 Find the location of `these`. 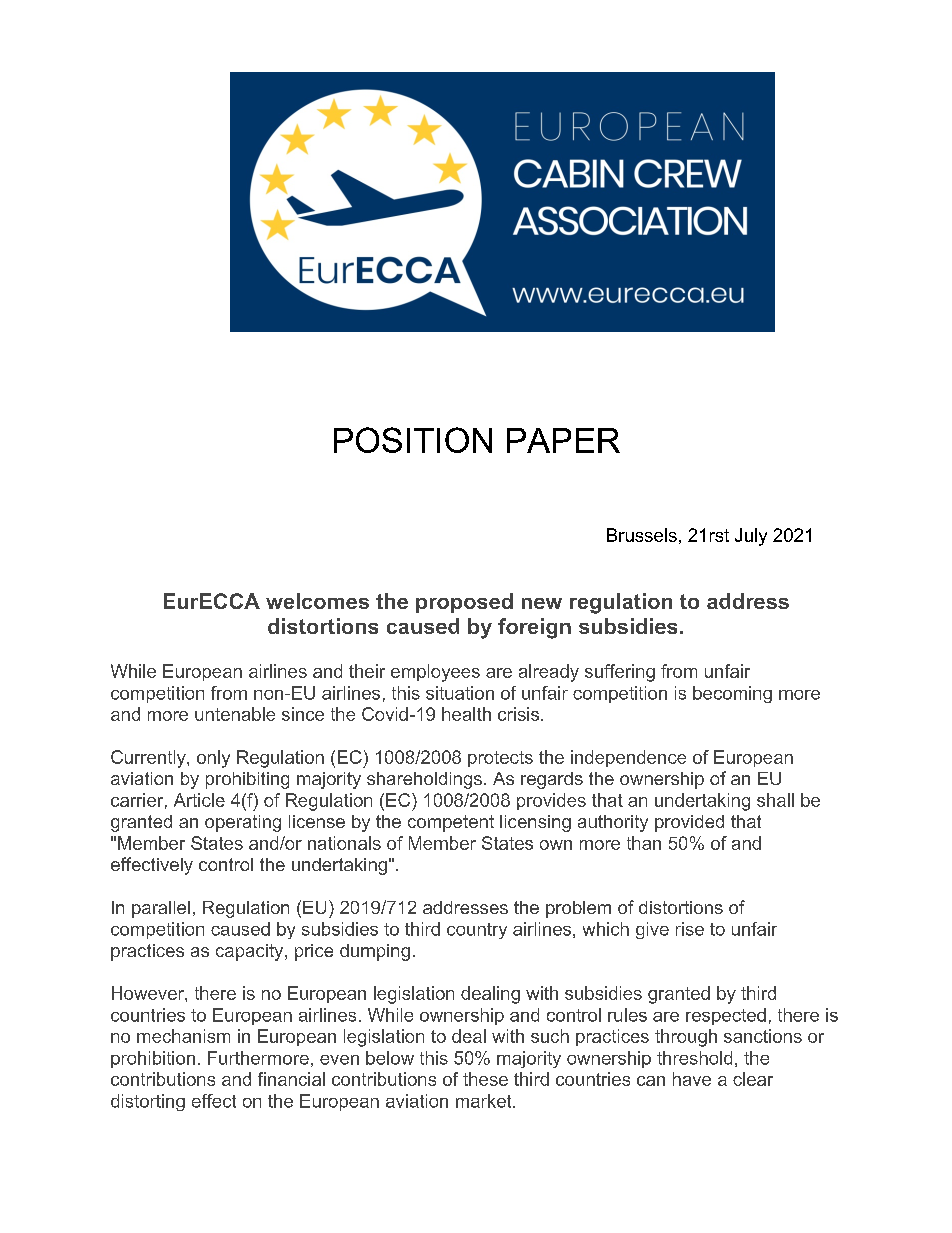

these is located at coordinates (485, 1079).
